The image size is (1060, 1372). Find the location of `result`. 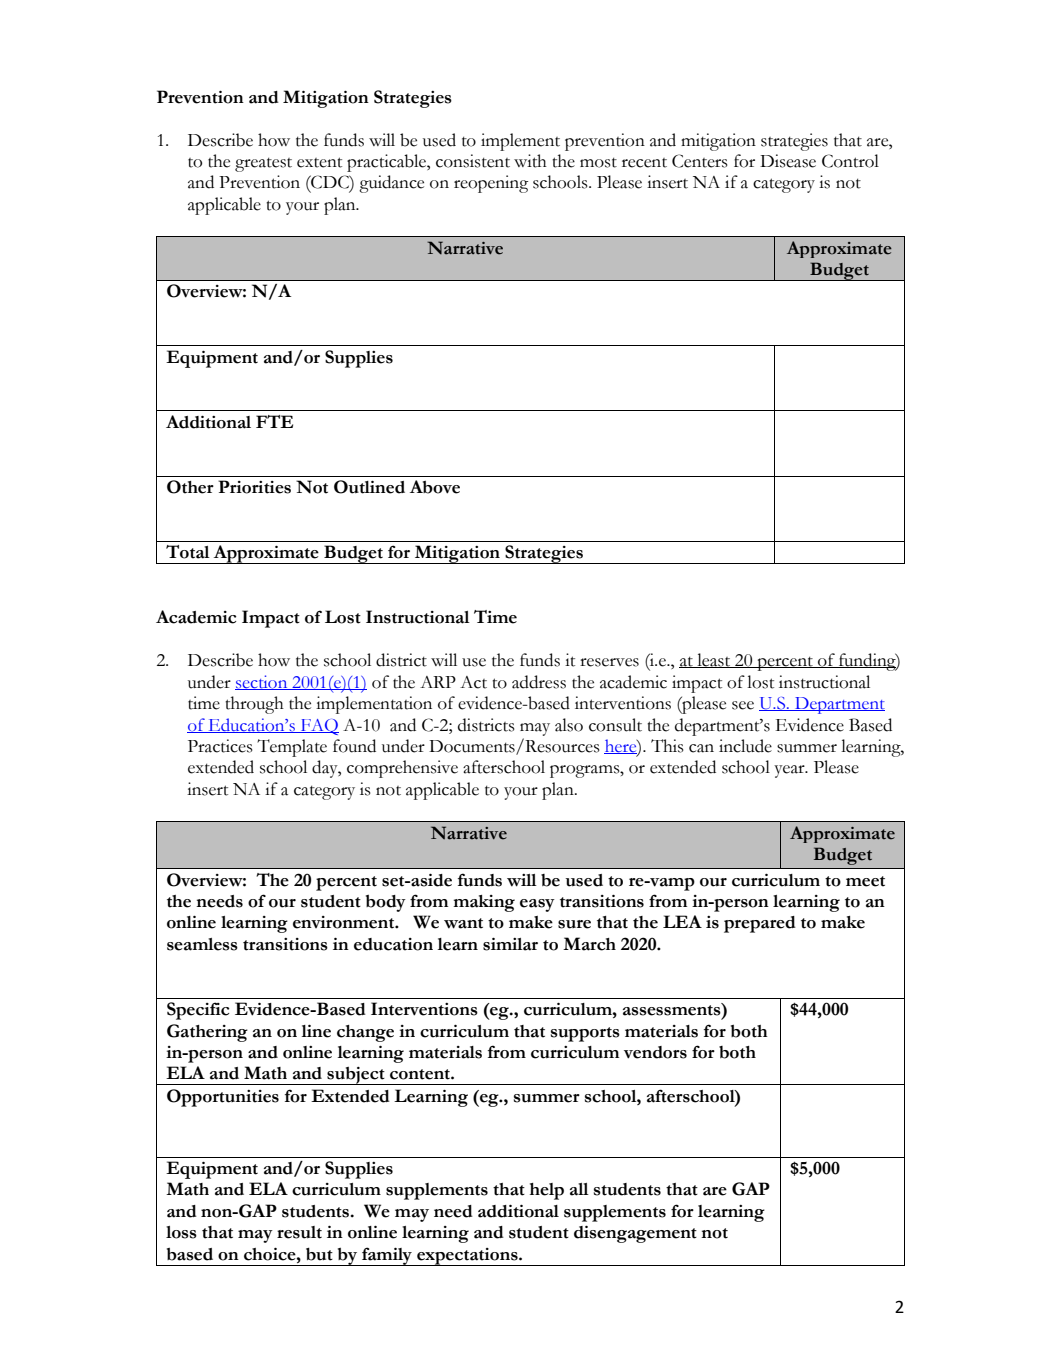

result is located at coordinates (299, 1232).
